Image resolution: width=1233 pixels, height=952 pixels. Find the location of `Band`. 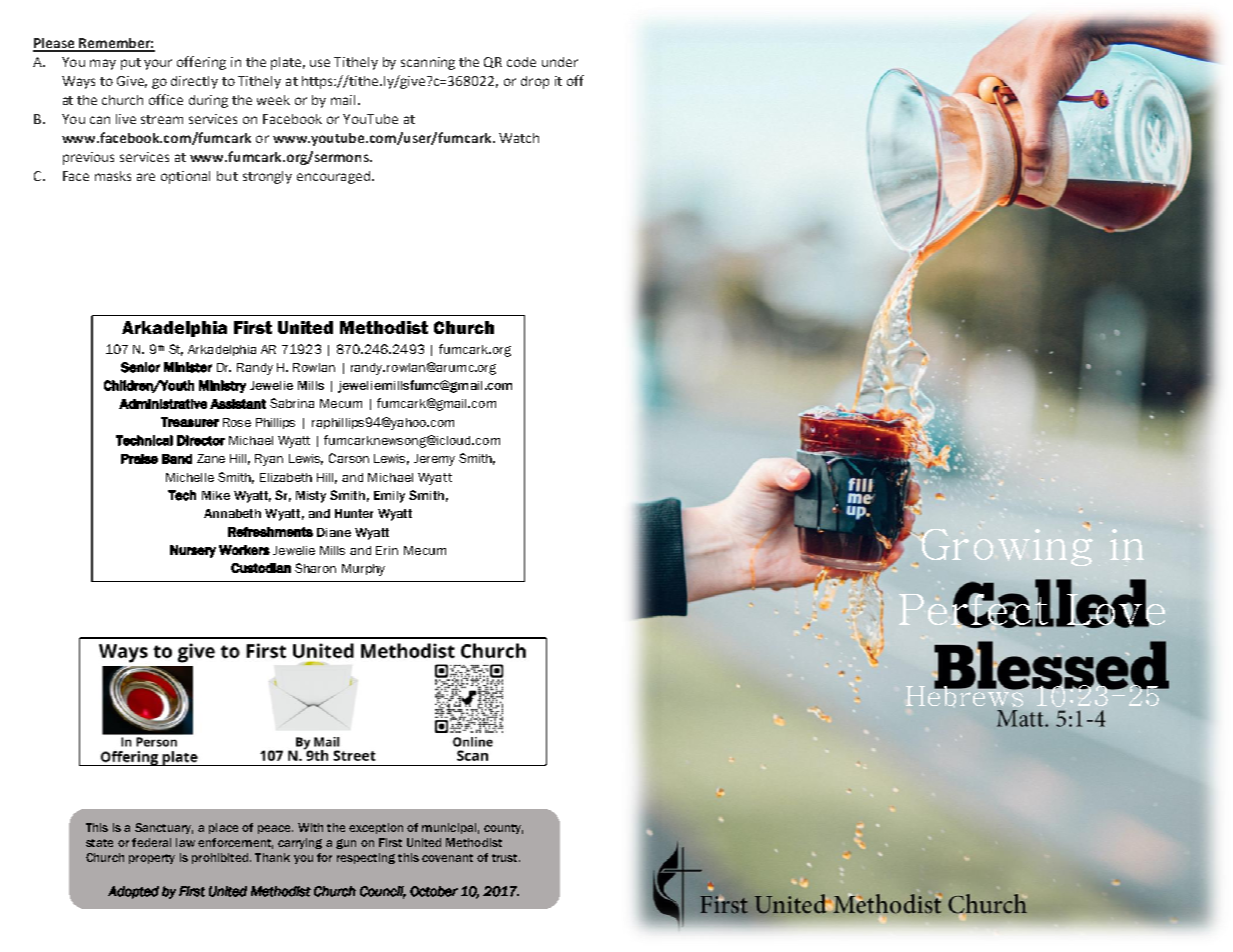

Band is located at coordinates (177, 459).
